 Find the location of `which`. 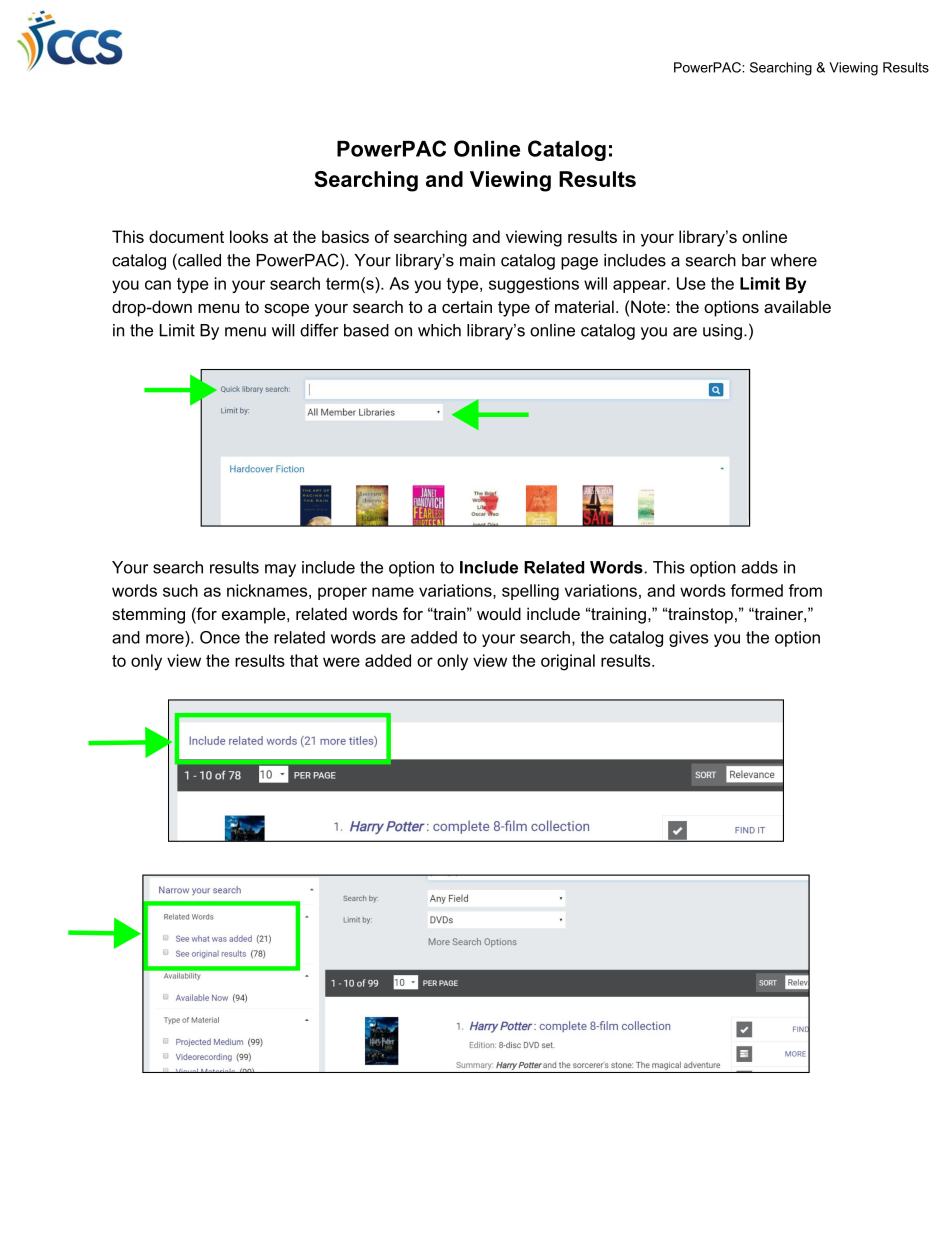

which is located at coordinates (439, 330).
